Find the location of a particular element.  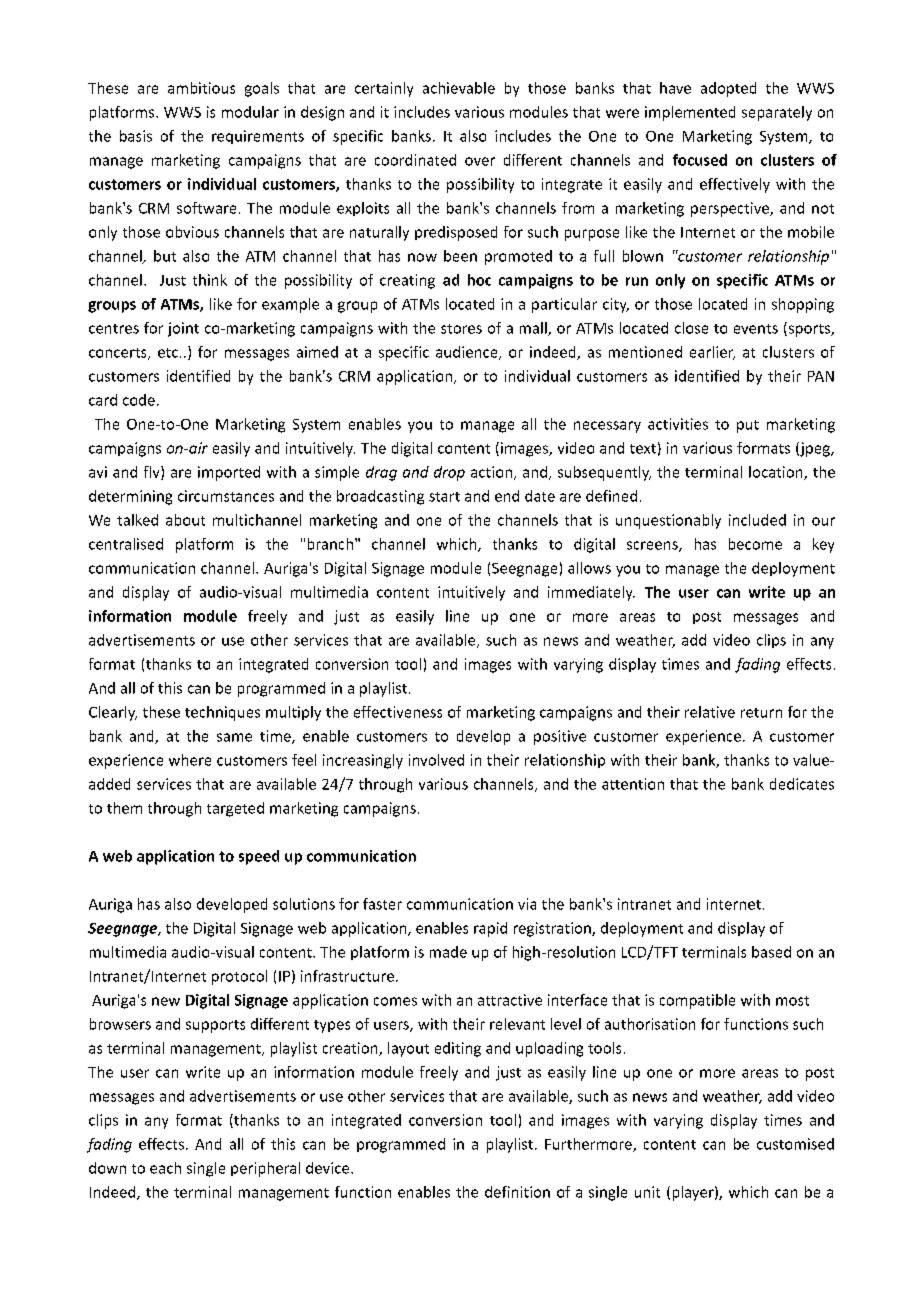

separately is located at coordinates (777, 113).
